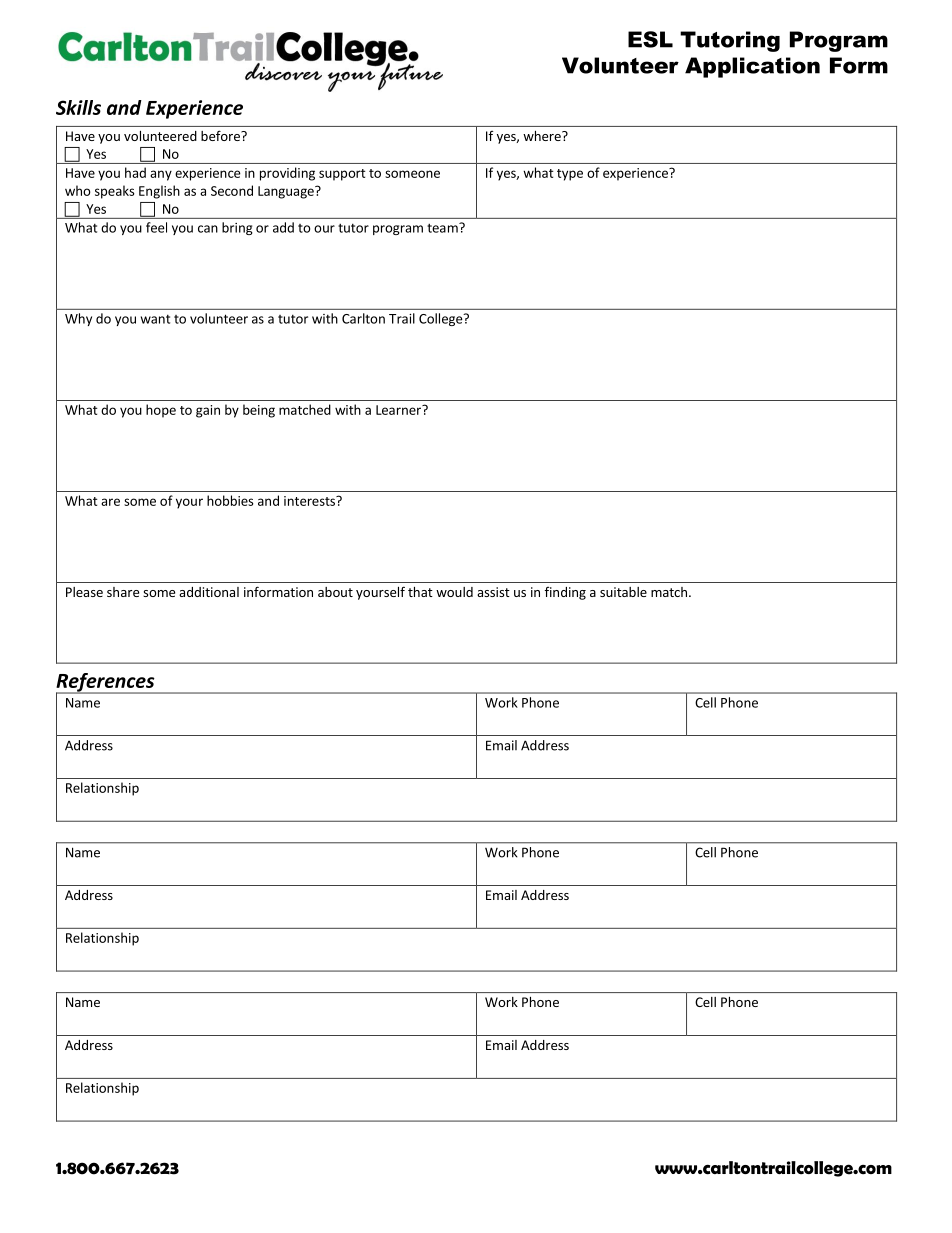 Image resolution: width=952 pixels, height=1233 pixels. Describe the element at coordinates (543, 136) in the document. I see `where` at that location.
